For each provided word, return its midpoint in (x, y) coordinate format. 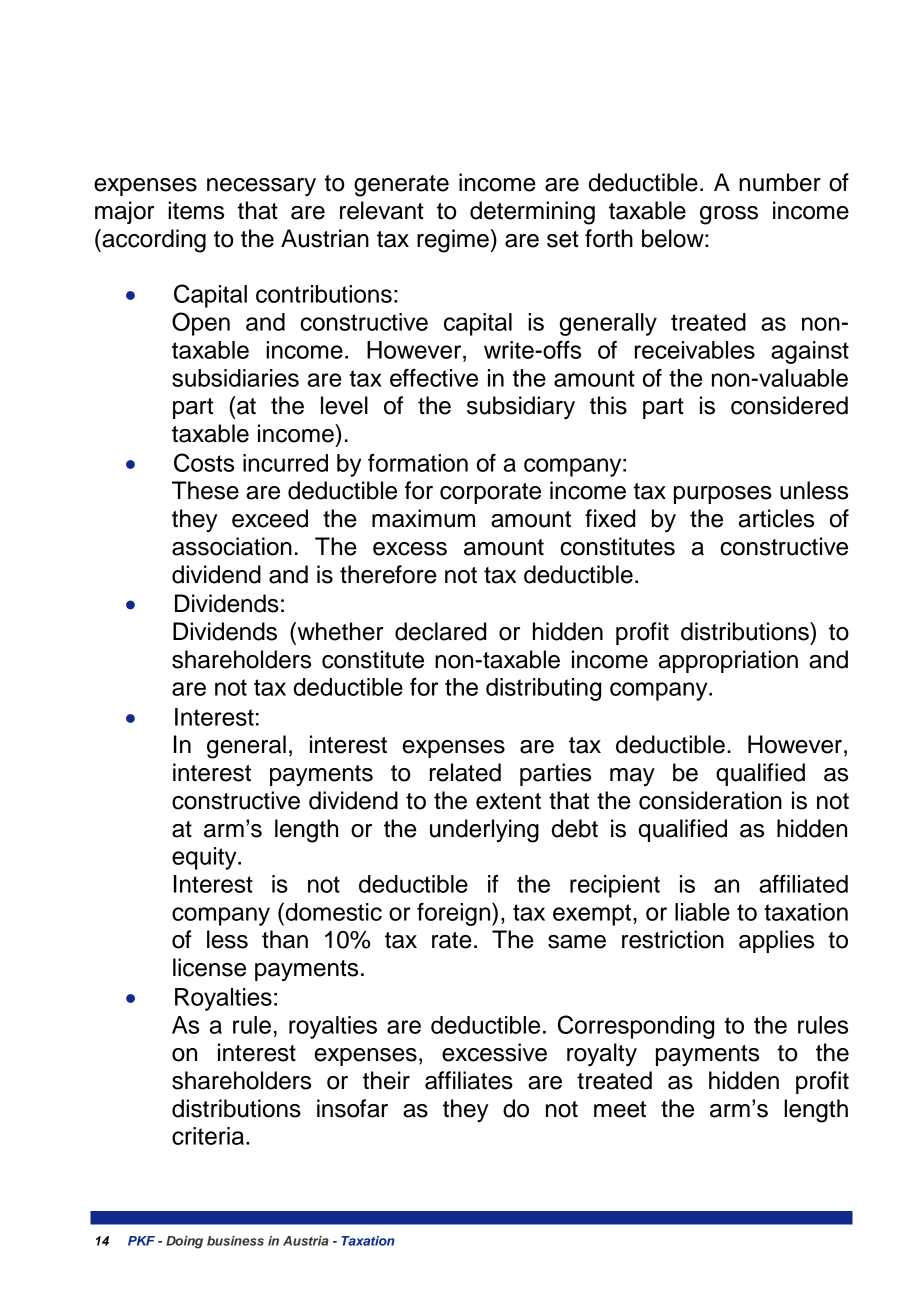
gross (729, 215)
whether (339, 631)
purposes (723, 495)
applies (776, 941)
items (196, 210)
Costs (204, 462)
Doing (184, 1242)
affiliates (469, 1080)
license (209, 967)
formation (418, 463)
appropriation (728, 661)
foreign (455, 914)
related (465, 772)
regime (453, 241)
